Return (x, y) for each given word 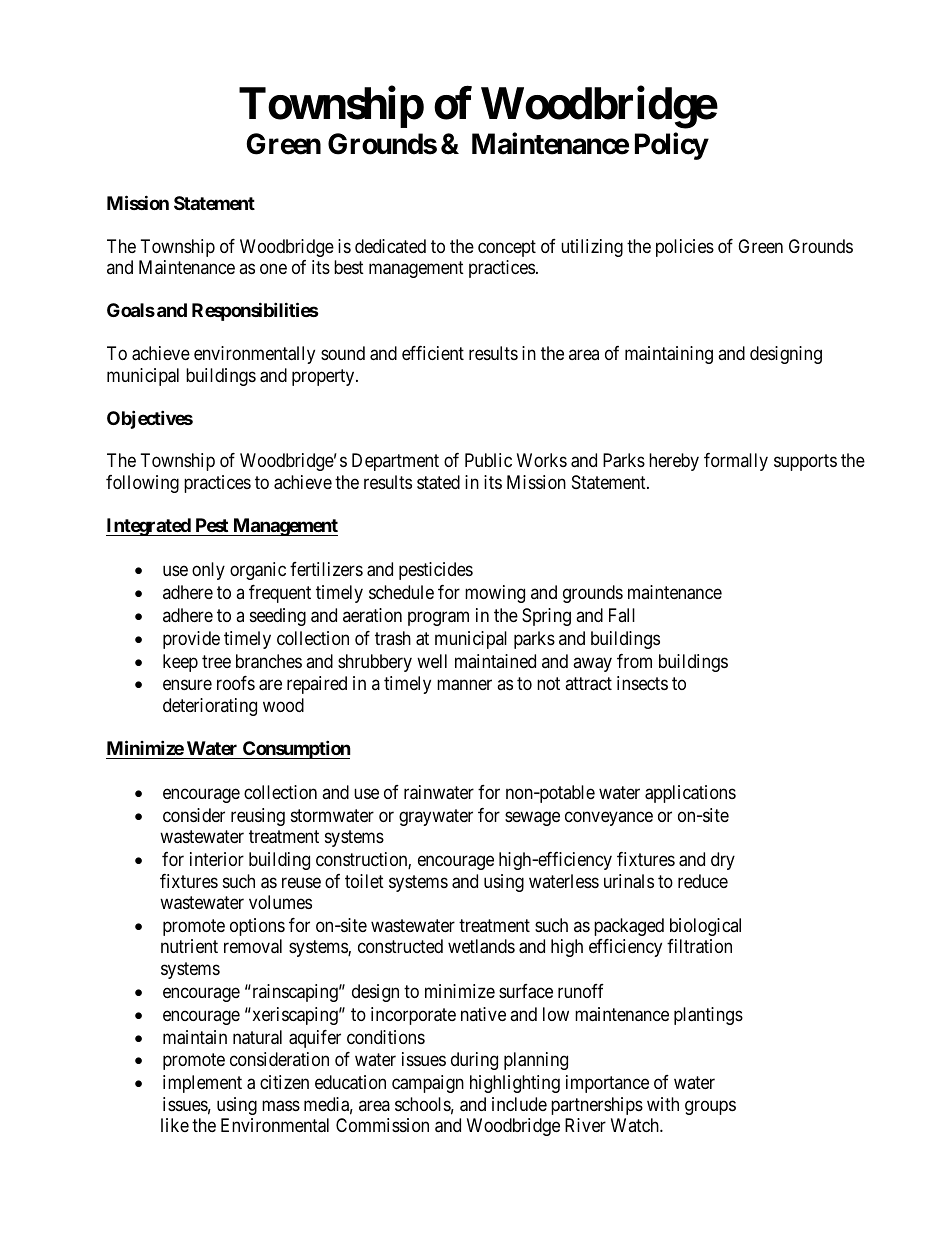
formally (736, 462)
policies (685, 248)
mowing (495, 594)
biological (705, 927)
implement (202, 1084)
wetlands (481, 946)
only (208, 571)
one (273, 269)
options (257, 927)
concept (507, 248)
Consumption (296, 749)
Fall (622, 615)
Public (488, 460)
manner (464, 685)
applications (690, 794)
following (142, 484)
